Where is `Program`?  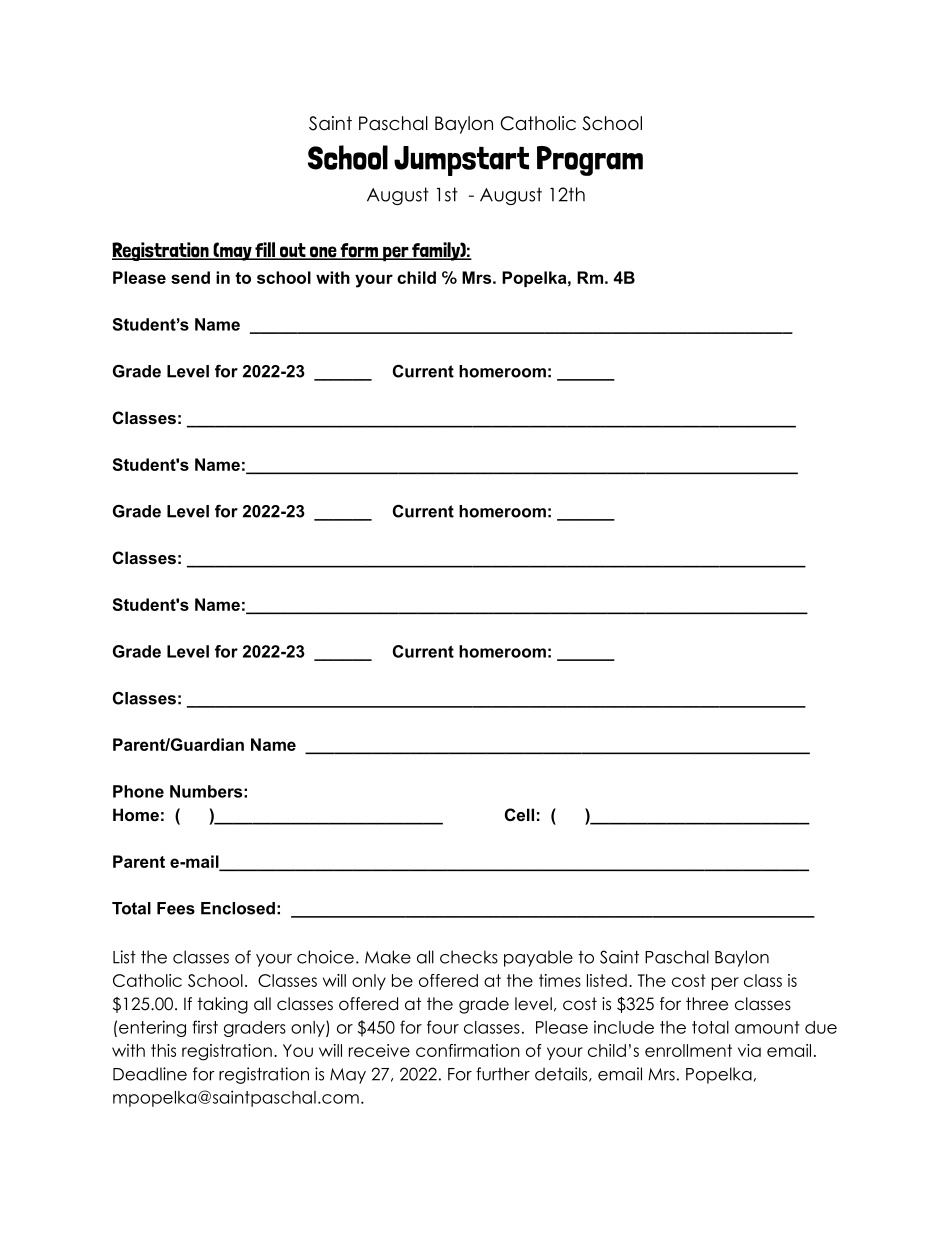 Program is located at coordinates (590, 161).
